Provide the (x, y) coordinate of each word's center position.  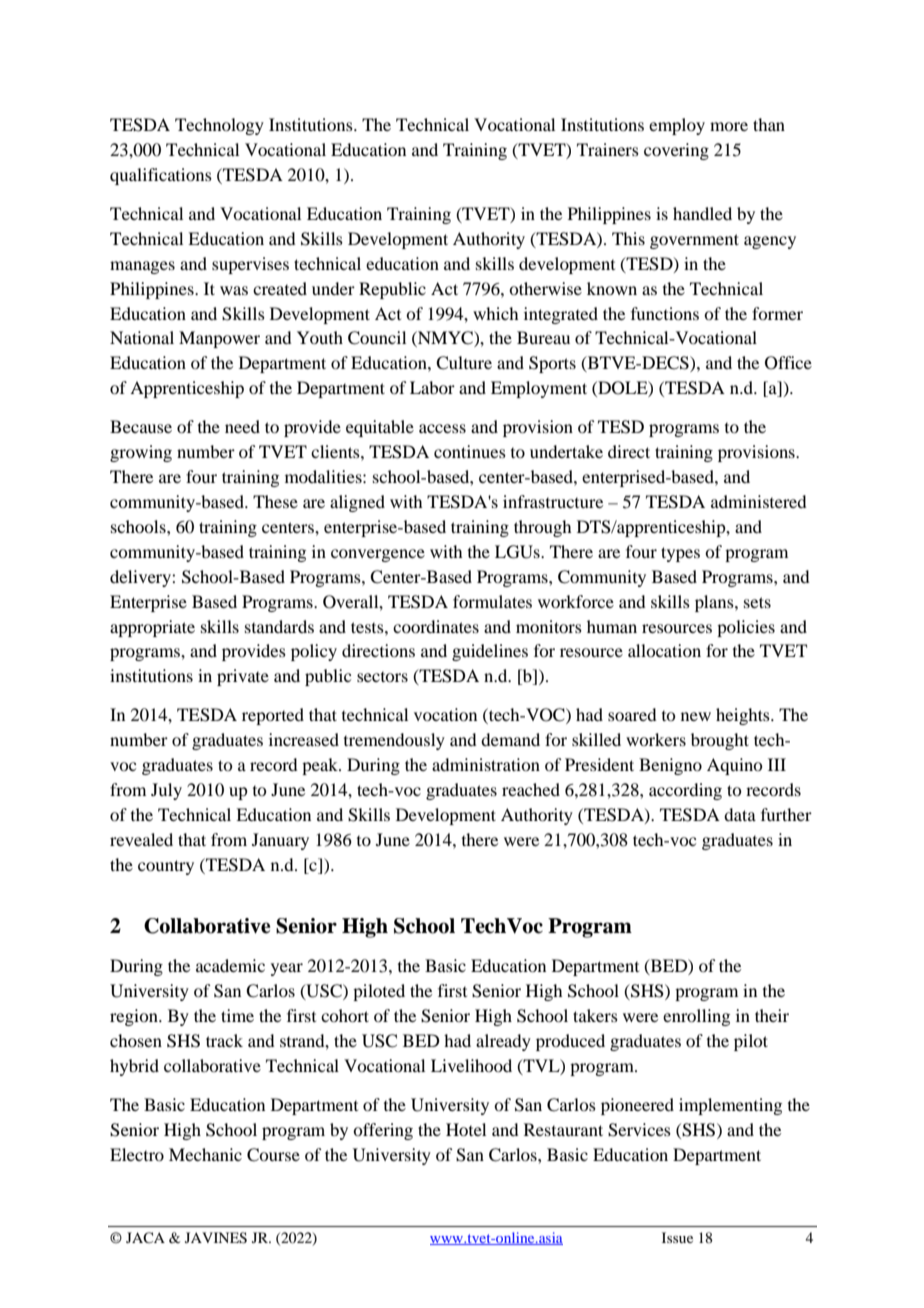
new (696, 716)
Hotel (466, 1129)
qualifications (161, 176)
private (243, 677)
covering (676, 151)
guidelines (490, 652)
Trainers (608, 149)
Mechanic (205, 1154)
